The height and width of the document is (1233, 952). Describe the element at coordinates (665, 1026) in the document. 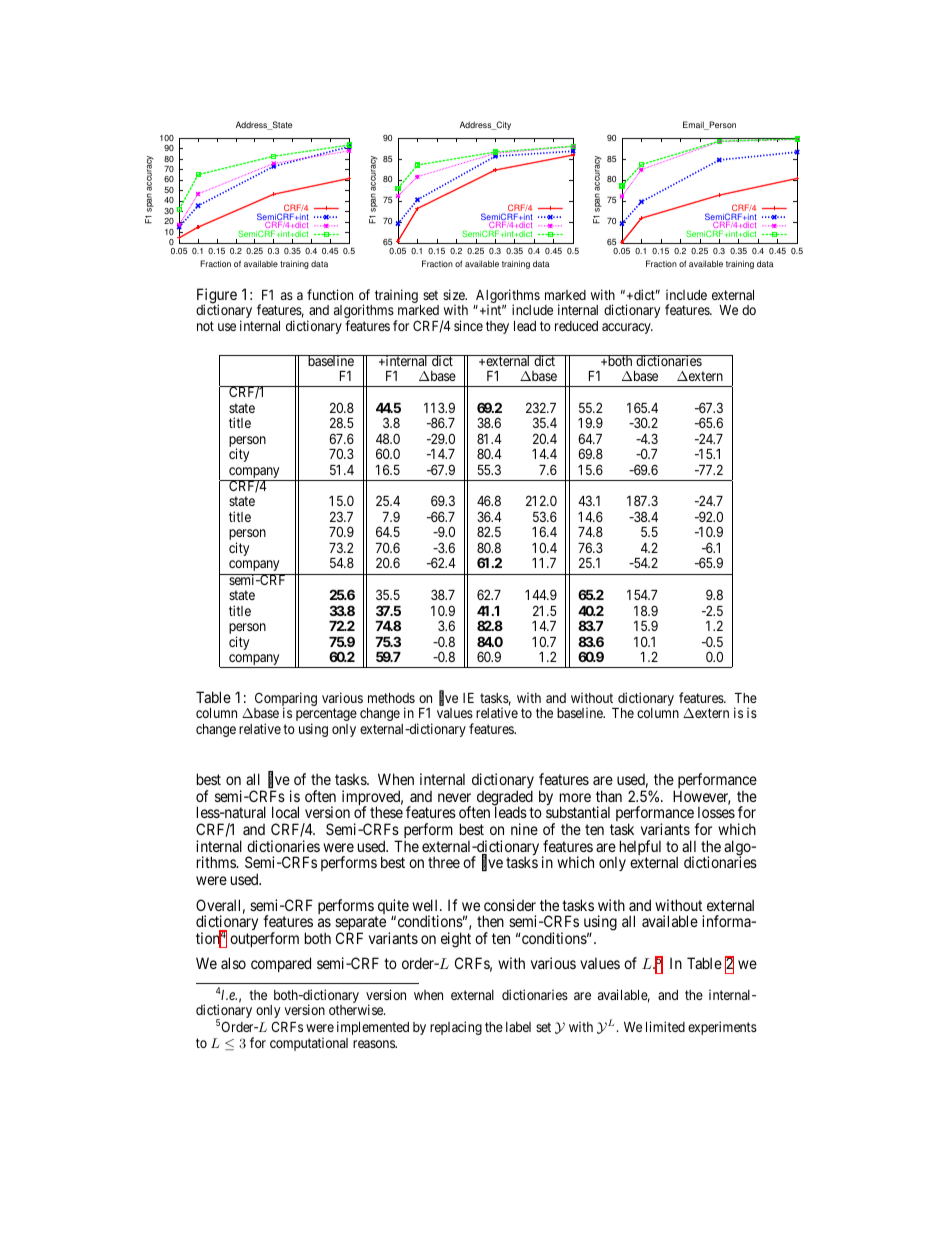

I see `limited` at that location.
